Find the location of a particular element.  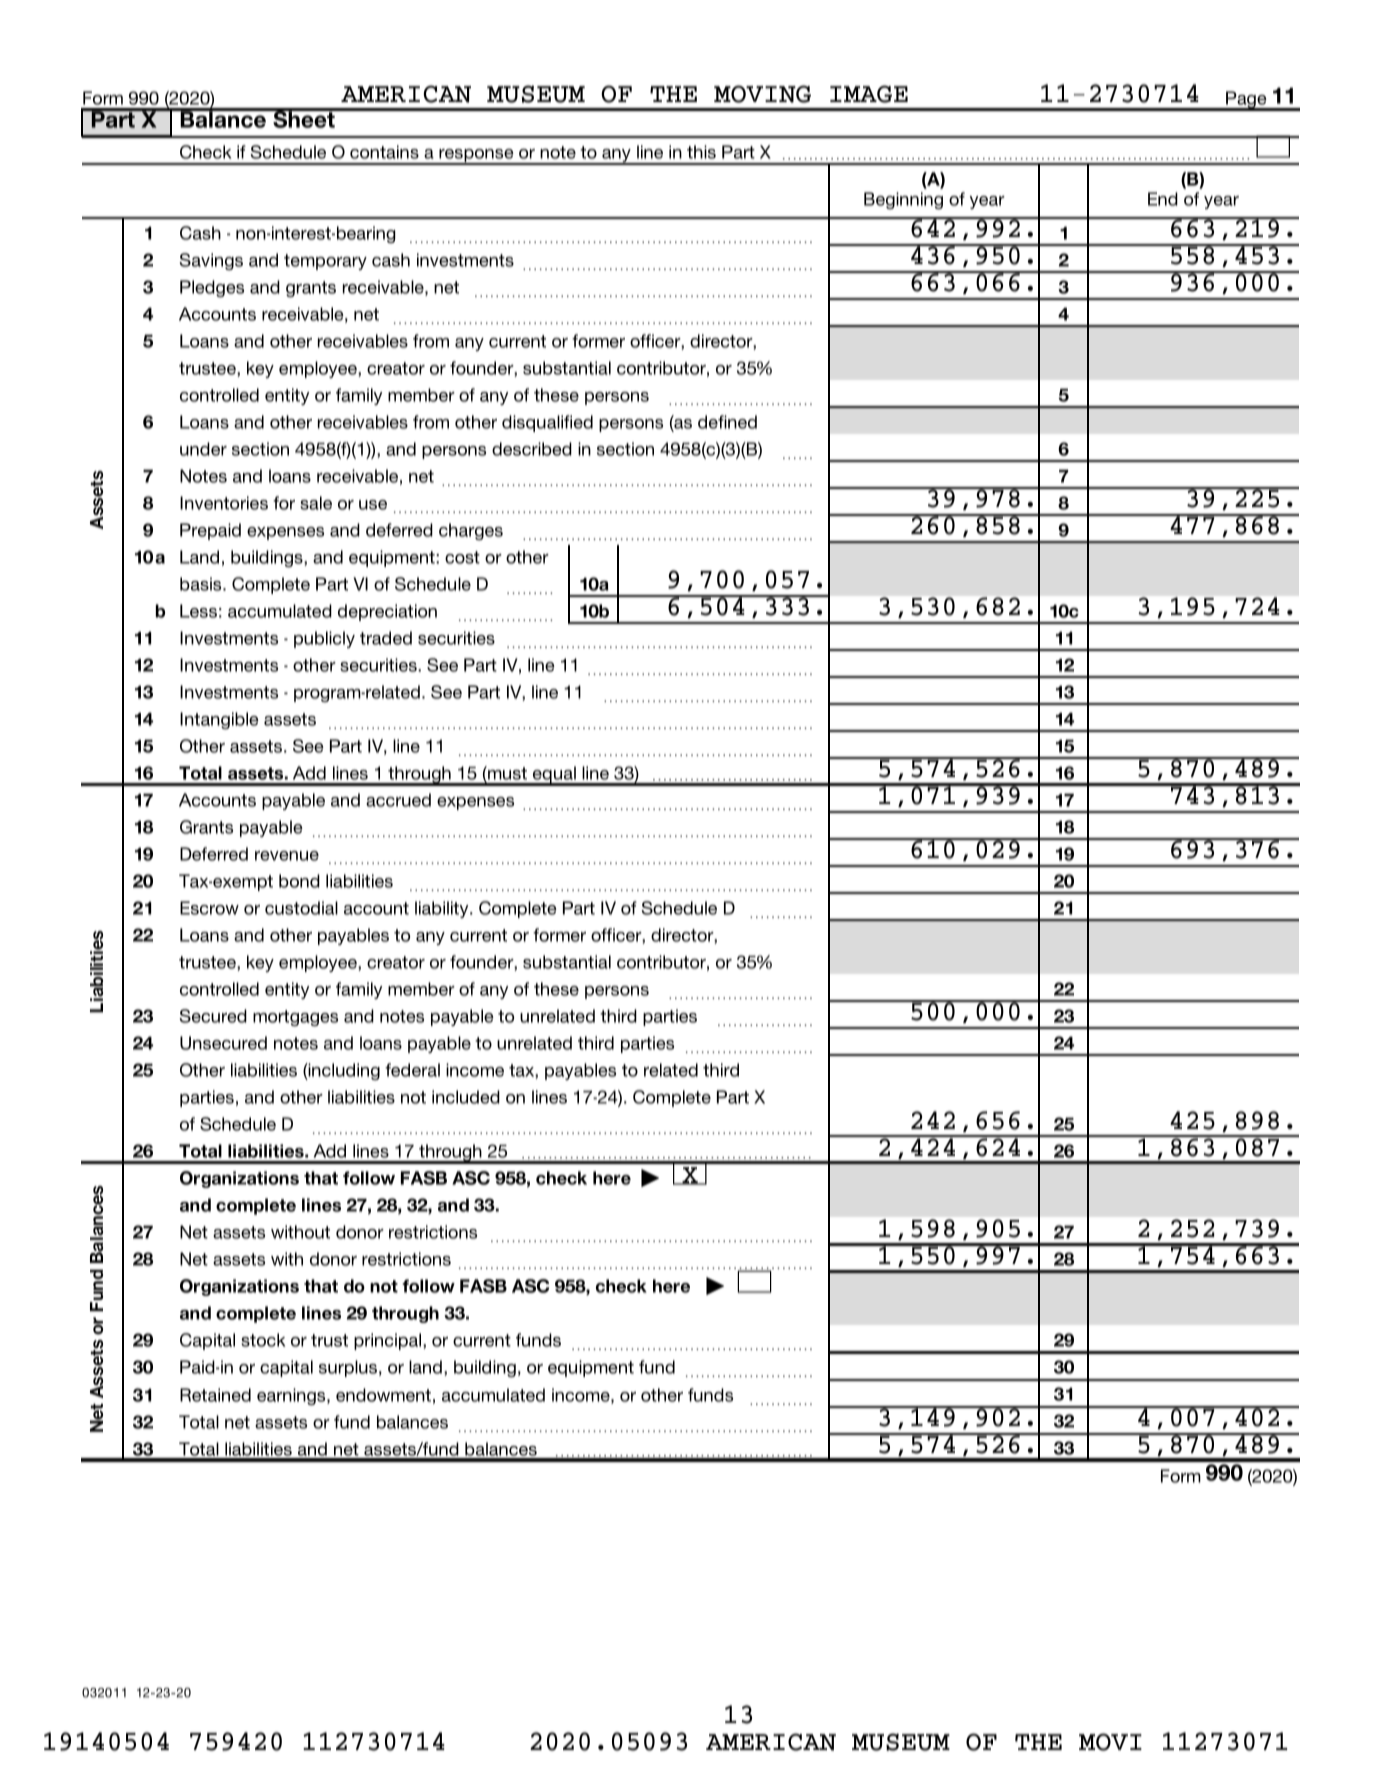

included is located at coordinates (466, 1097).
